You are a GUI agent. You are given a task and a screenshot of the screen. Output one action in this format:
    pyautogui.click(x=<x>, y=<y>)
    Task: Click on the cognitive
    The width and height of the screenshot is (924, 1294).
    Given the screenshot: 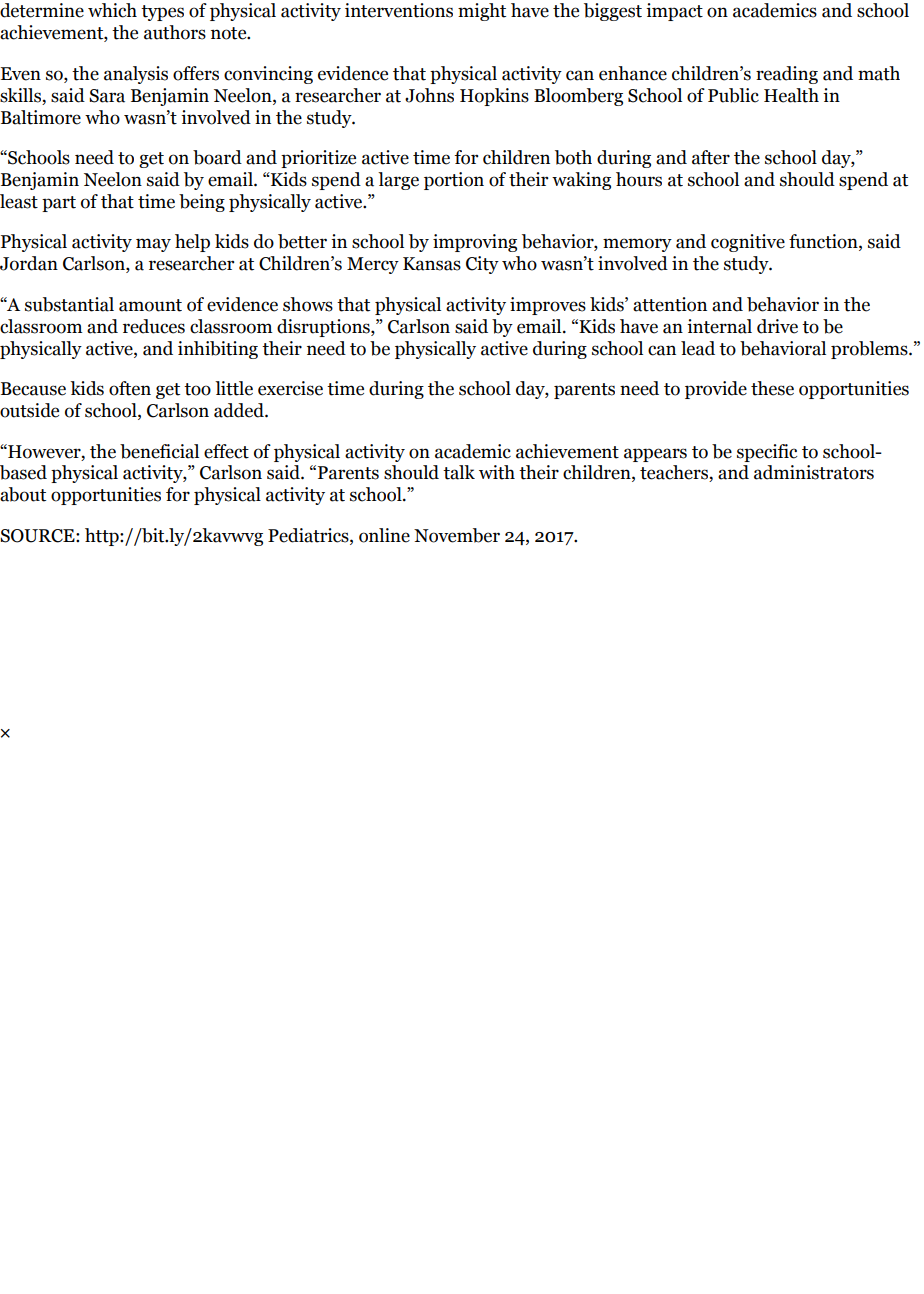 What is the action you would take?
    pyautogui.click(x=748, y=243)
